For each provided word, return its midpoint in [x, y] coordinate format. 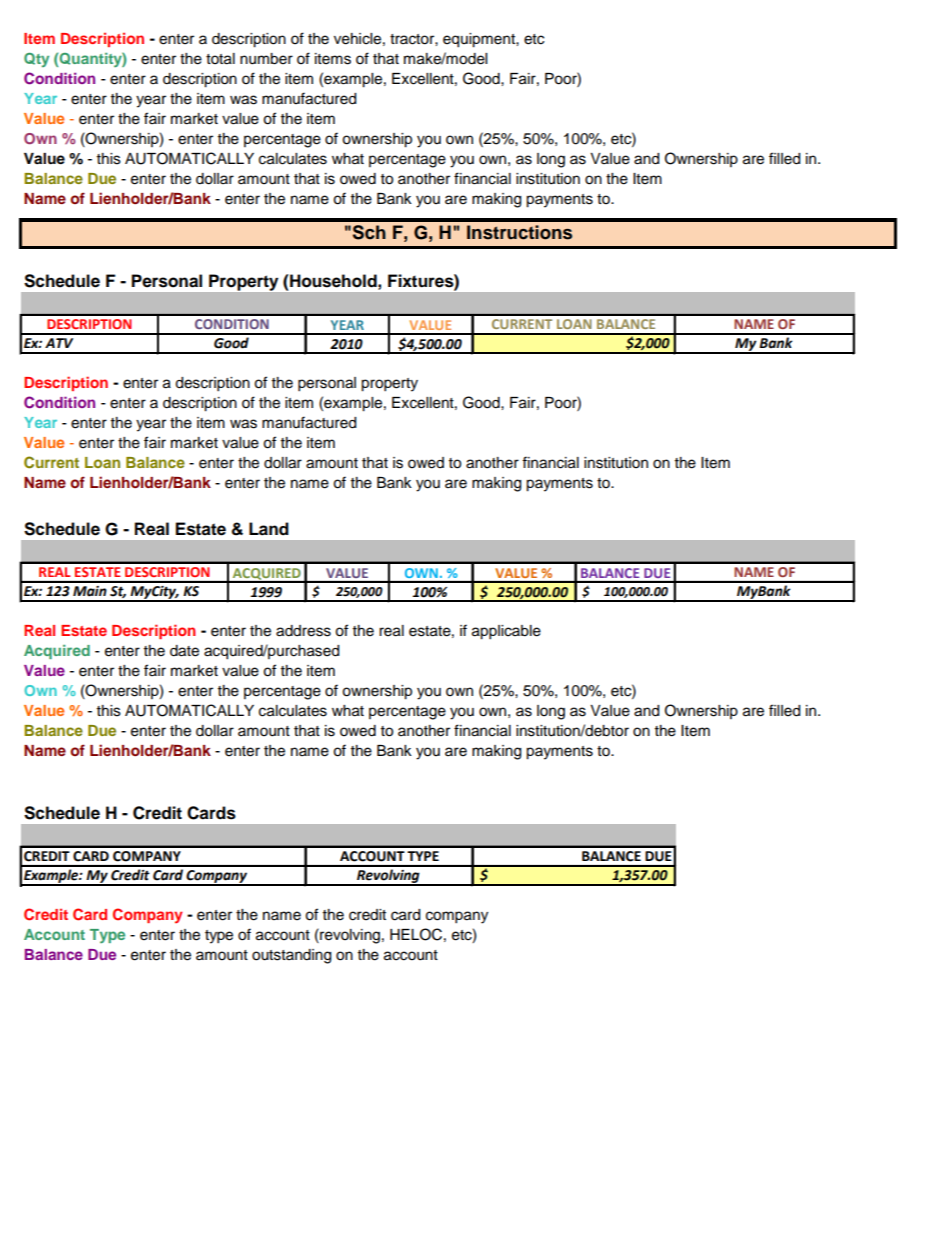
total [220, 59]
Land [269, 529]
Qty [36, 60]
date [184, 651]
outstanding [291, 956]
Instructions [519, 232]
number [266, 59]
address [303, 631]
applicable [506, 632]
